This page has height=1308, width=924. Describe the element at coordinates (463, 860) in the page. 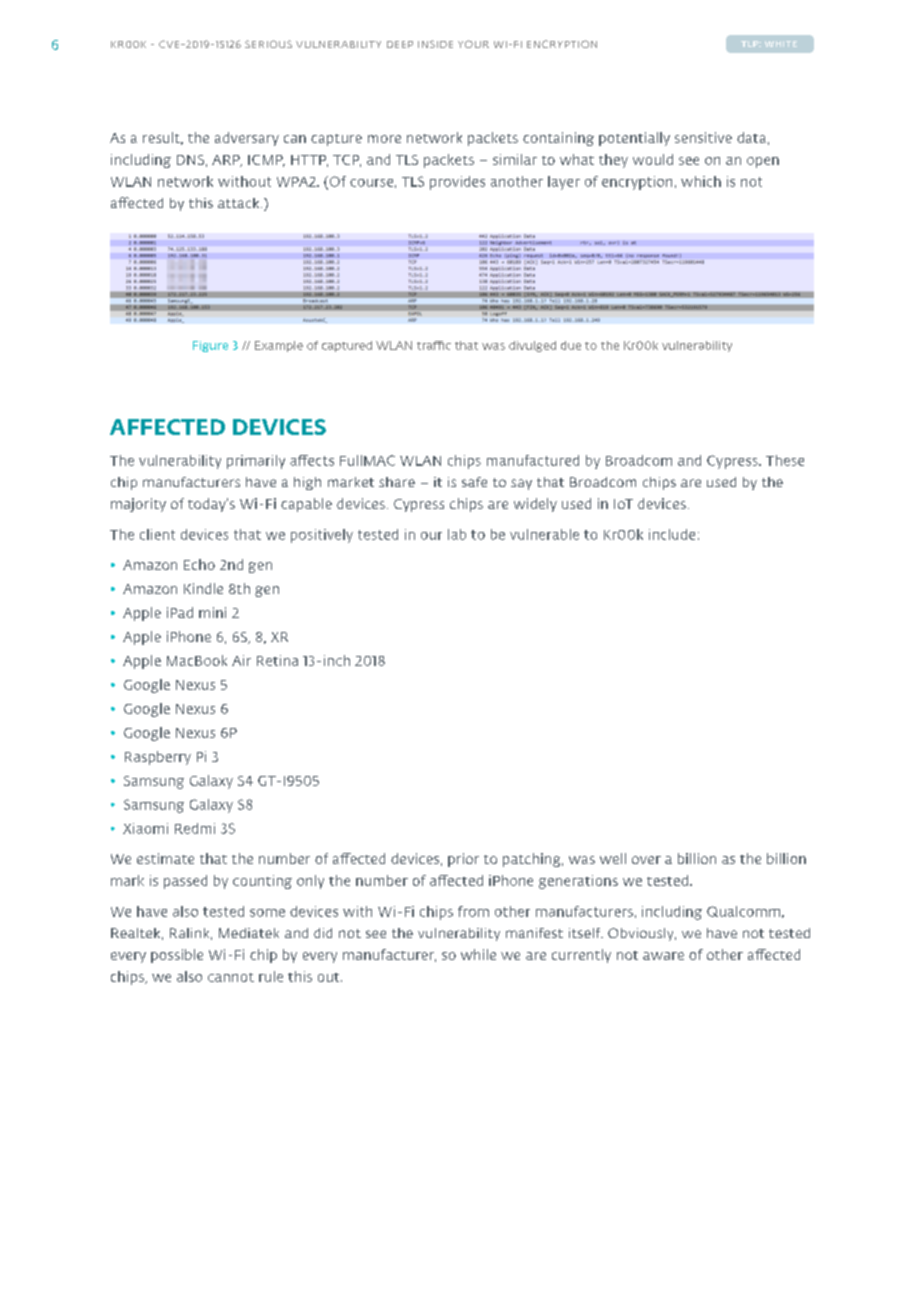

I see `prior` at that location.
